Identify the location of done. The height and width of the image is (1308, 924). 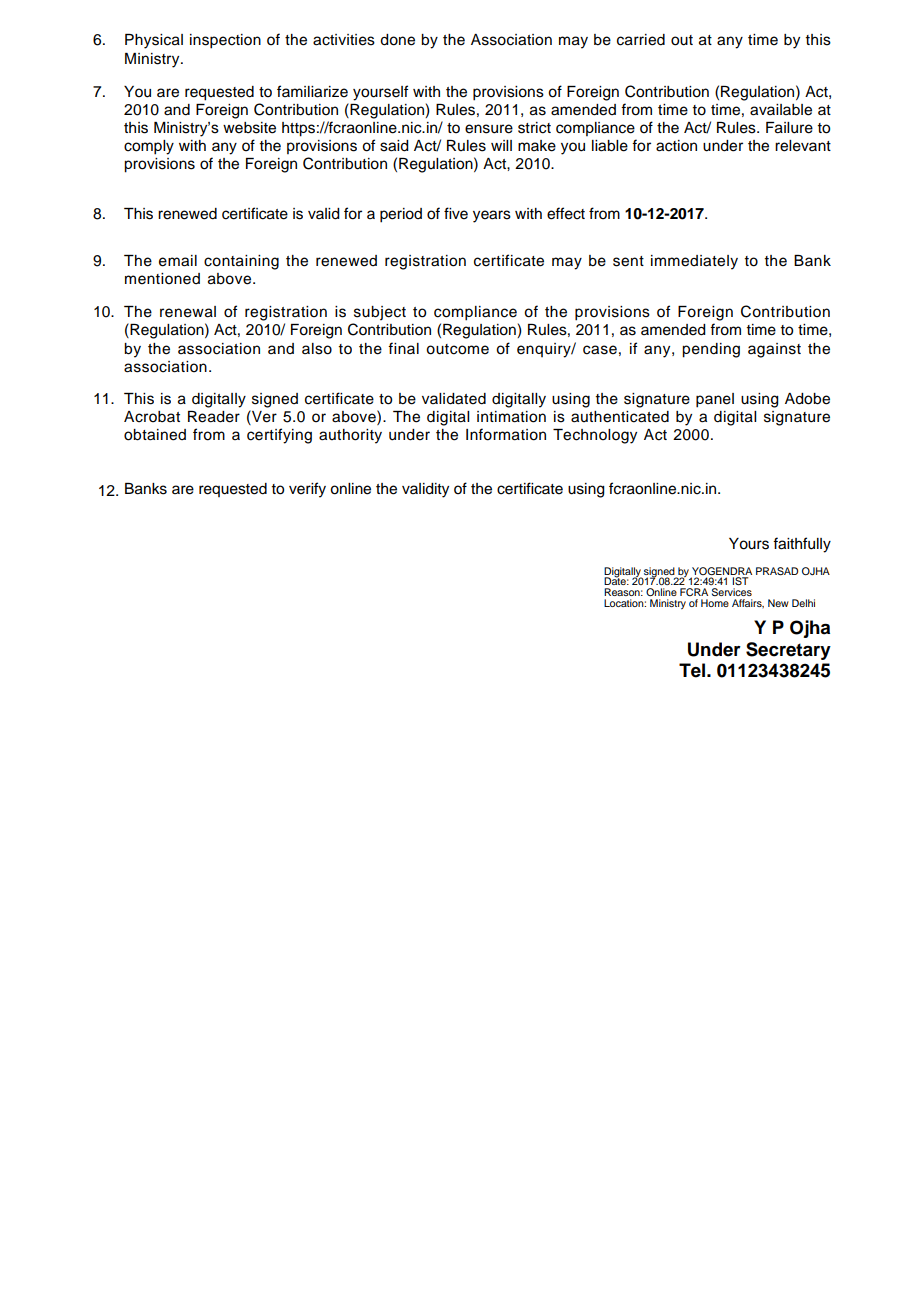
(397, 40).
